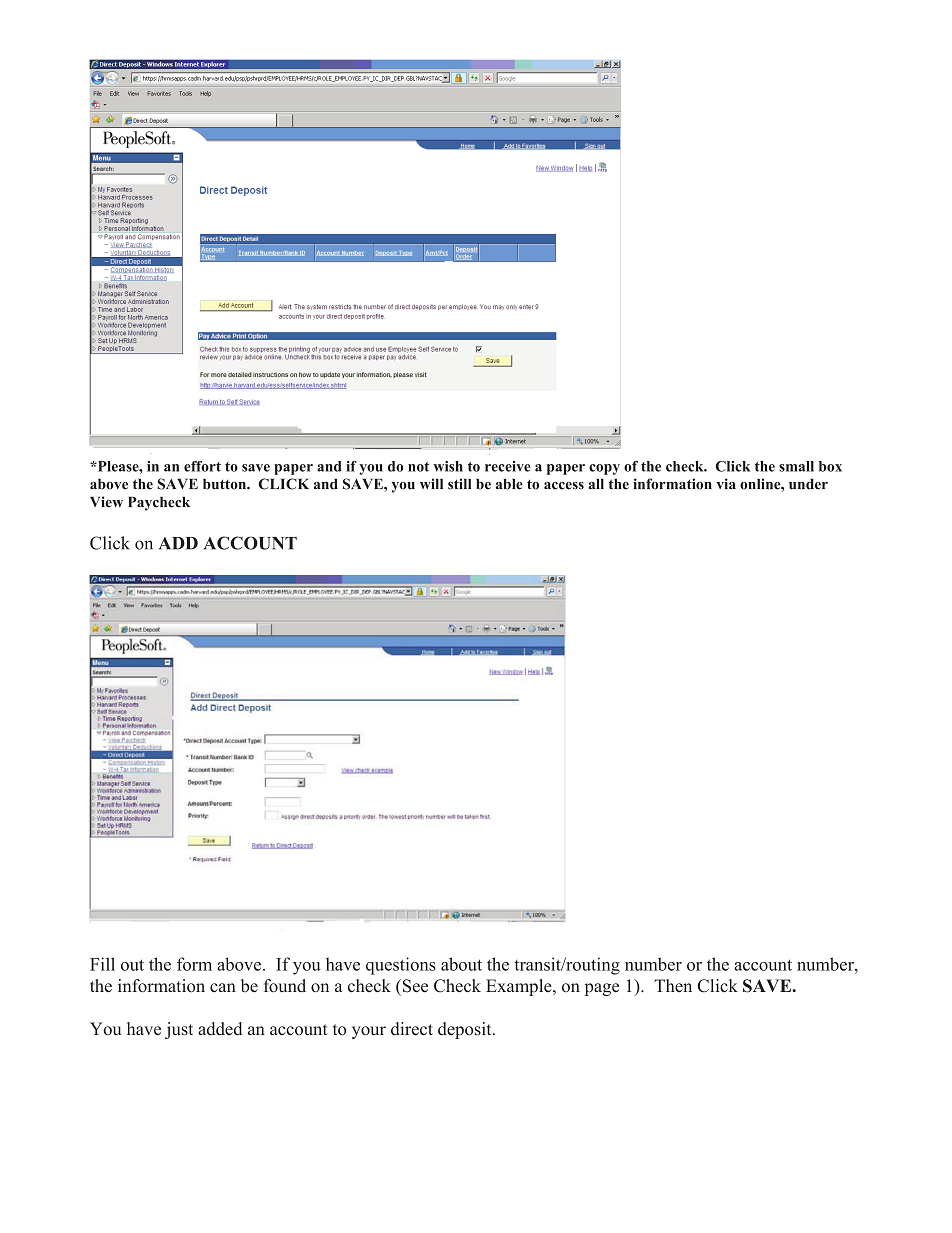 The width and height of the page is (952, 1233). I want to click on Fill, so click(102, 964).
